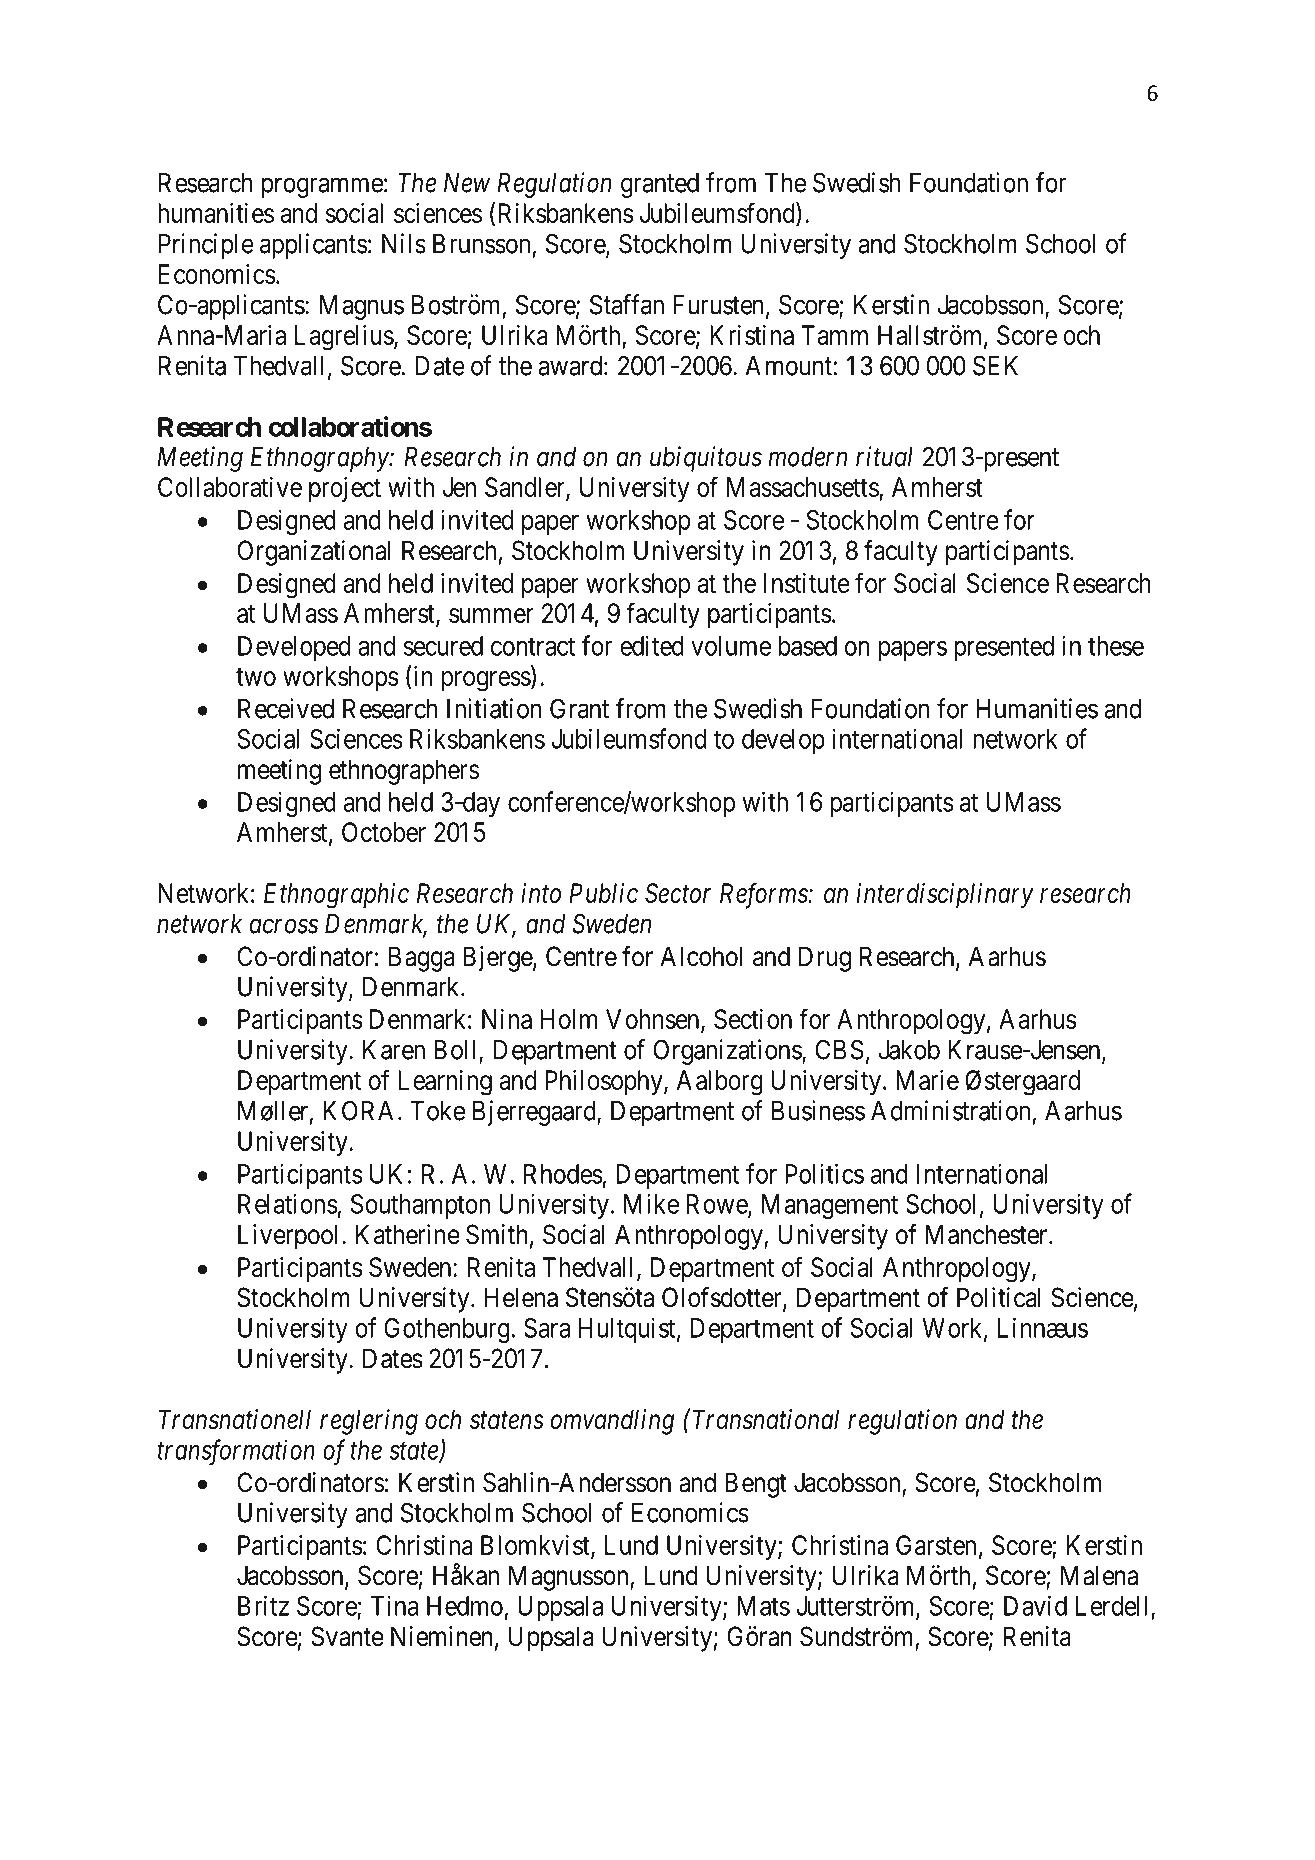 This screenshot has height=1860, width=1315. Describe the element at coordinates (322, 188) in the screenshot. I see `programme` at that location.
